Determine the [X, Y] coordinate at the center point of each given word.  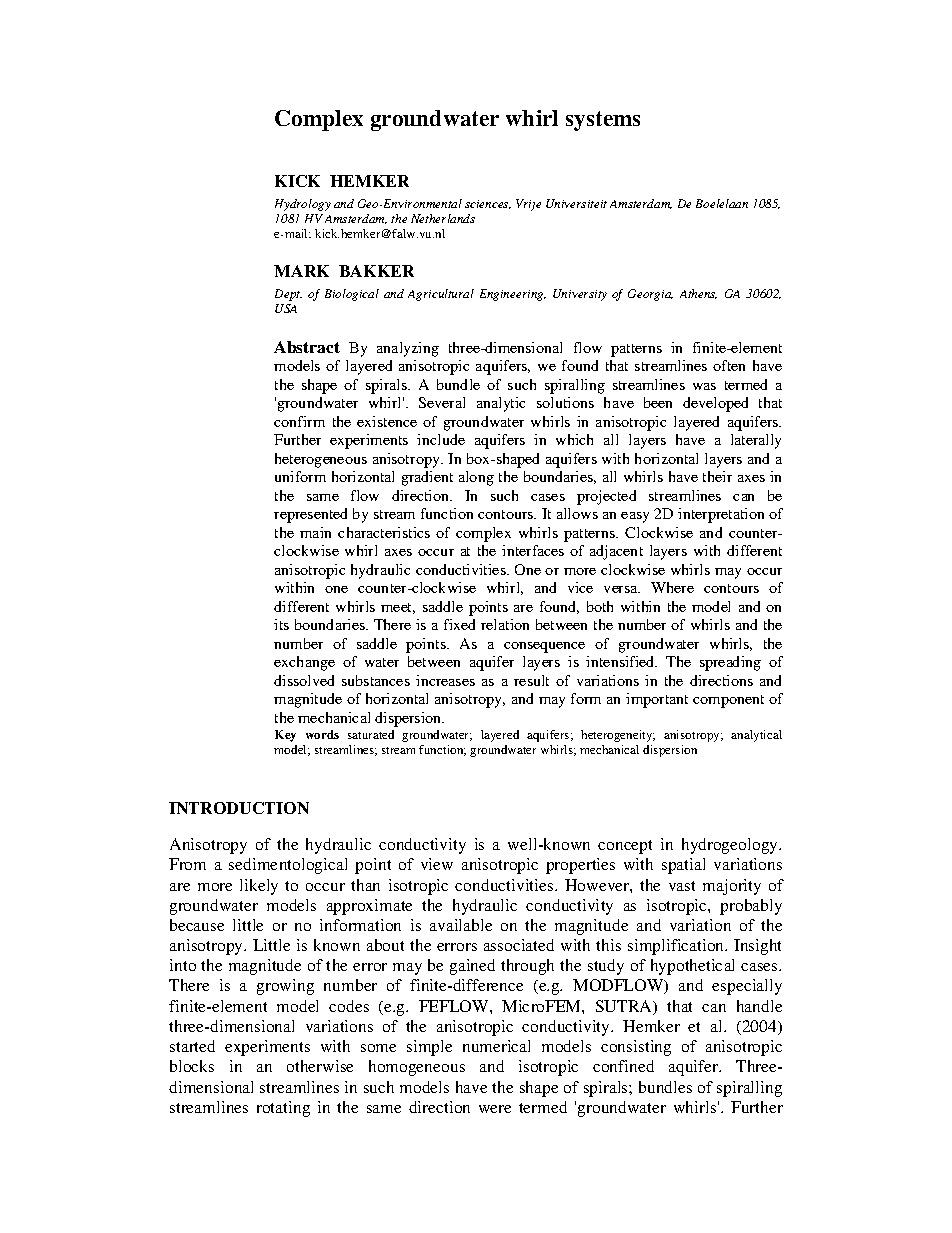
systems [603, 121]
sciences [488, 204]
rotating [283, 1109]
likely [259, 887]
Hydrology [303, 205]
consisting [636, 1048]
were [495, 1109]
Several [442, 402]
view [437, 864]
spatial [683, 866]
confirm [299, 421]
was [704, 386]
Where [672, 587]
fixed [459, 624]
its [281, 624]
